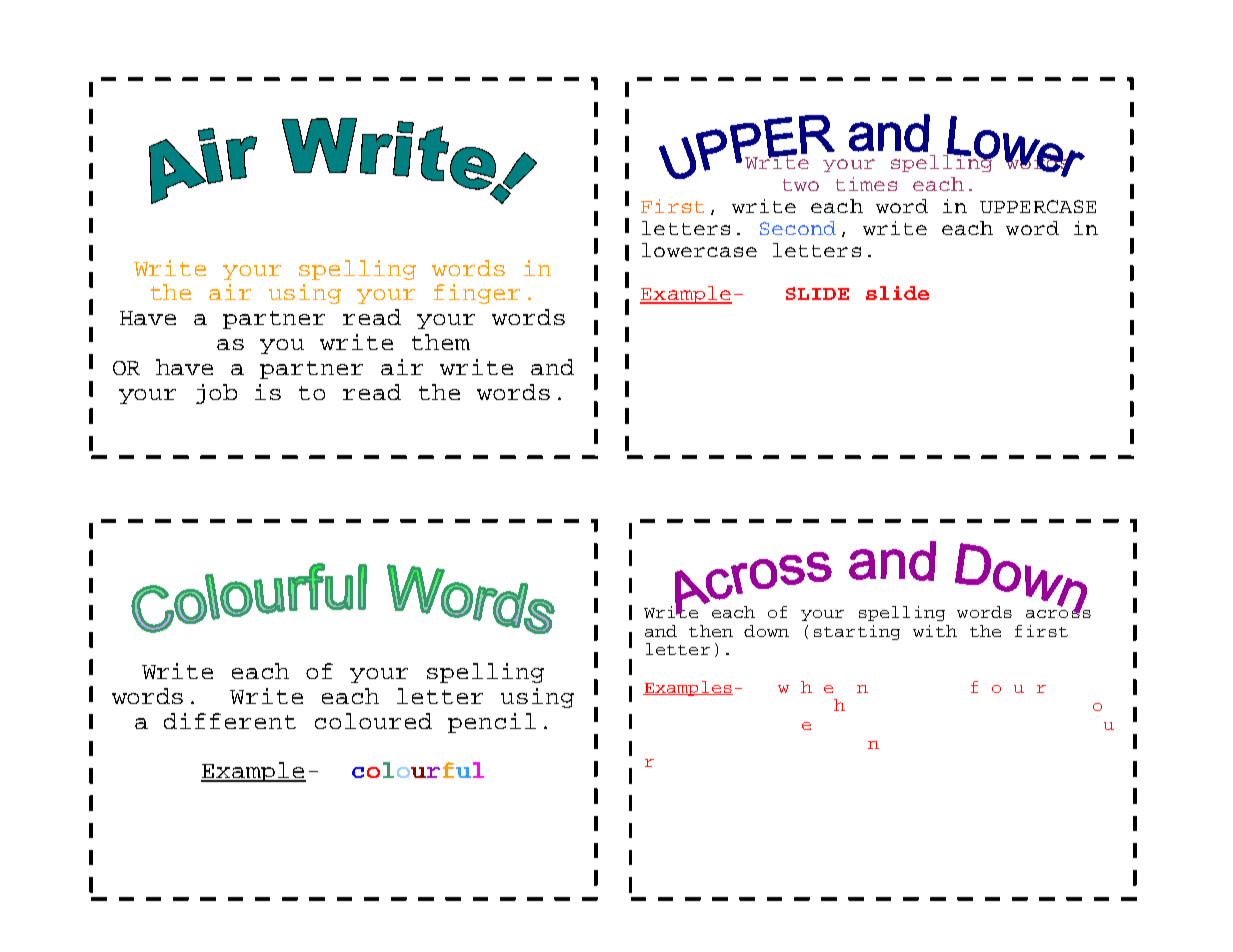  What do you see at coordinates (935, 631) in the screenshot?
I see `with` at bounding box center [935, 631].
